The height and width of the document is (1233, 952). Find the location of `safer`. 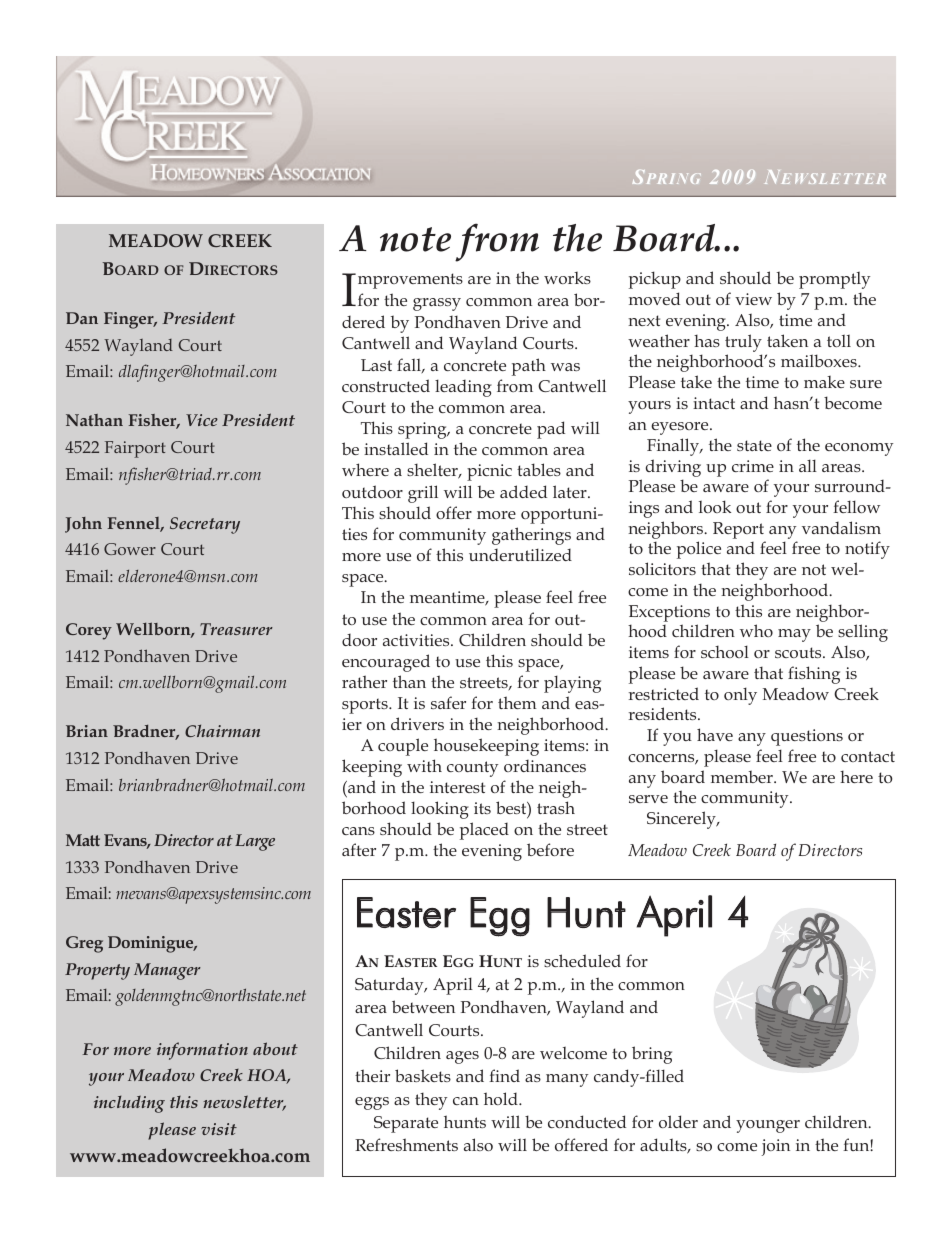

safer is located at coordinates (448, 702).
